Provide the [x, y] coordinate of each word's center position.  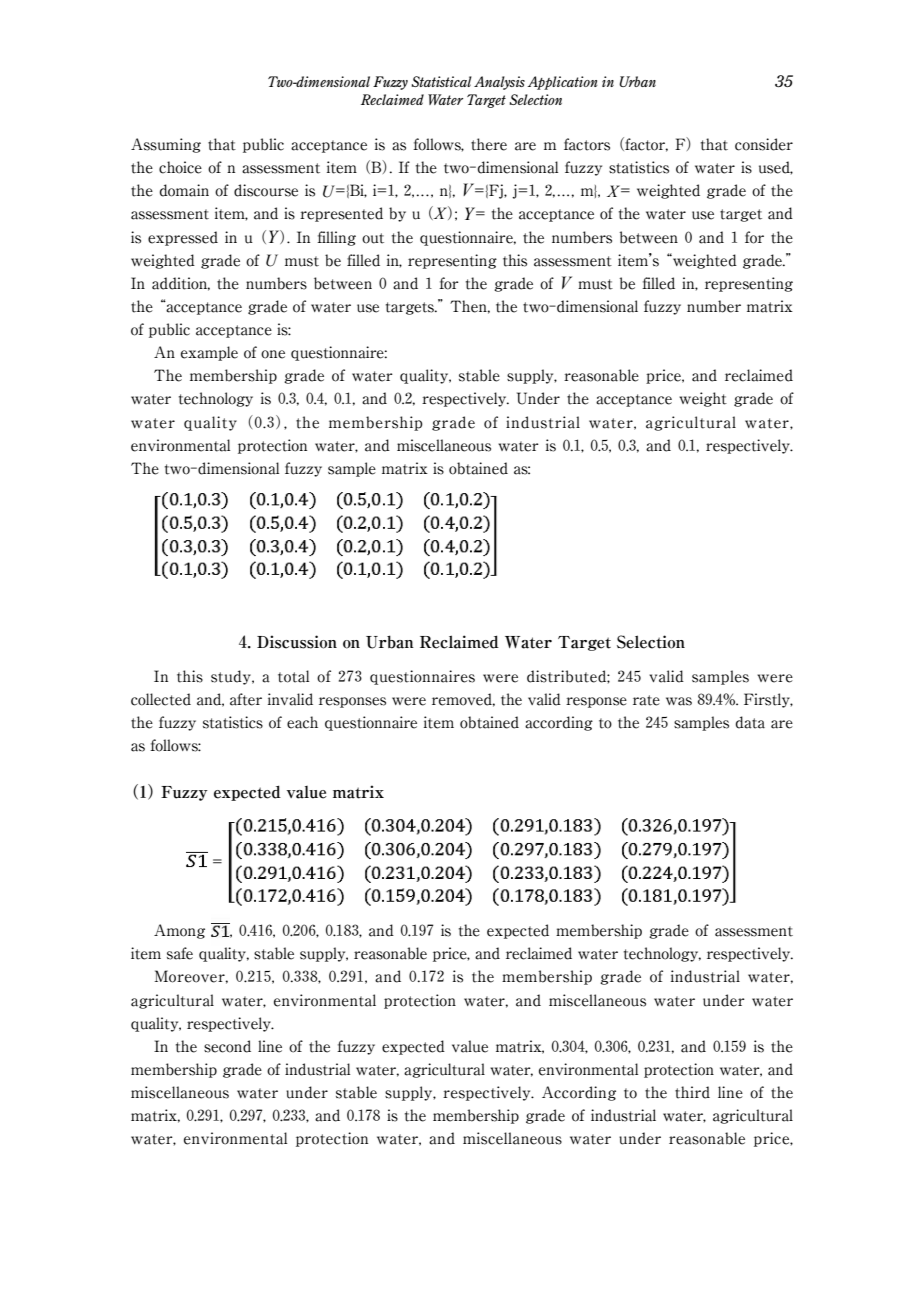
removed [463, 700]
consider [764, 144]
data [750, 722]
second [227, 1046]
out [373, 238]
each [302, 722]
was [679, 701]
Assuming [166, 145]
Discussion [297, 642]
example [209, 353]
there [489, 144]
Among [179, 931]
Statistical [441, 81]
